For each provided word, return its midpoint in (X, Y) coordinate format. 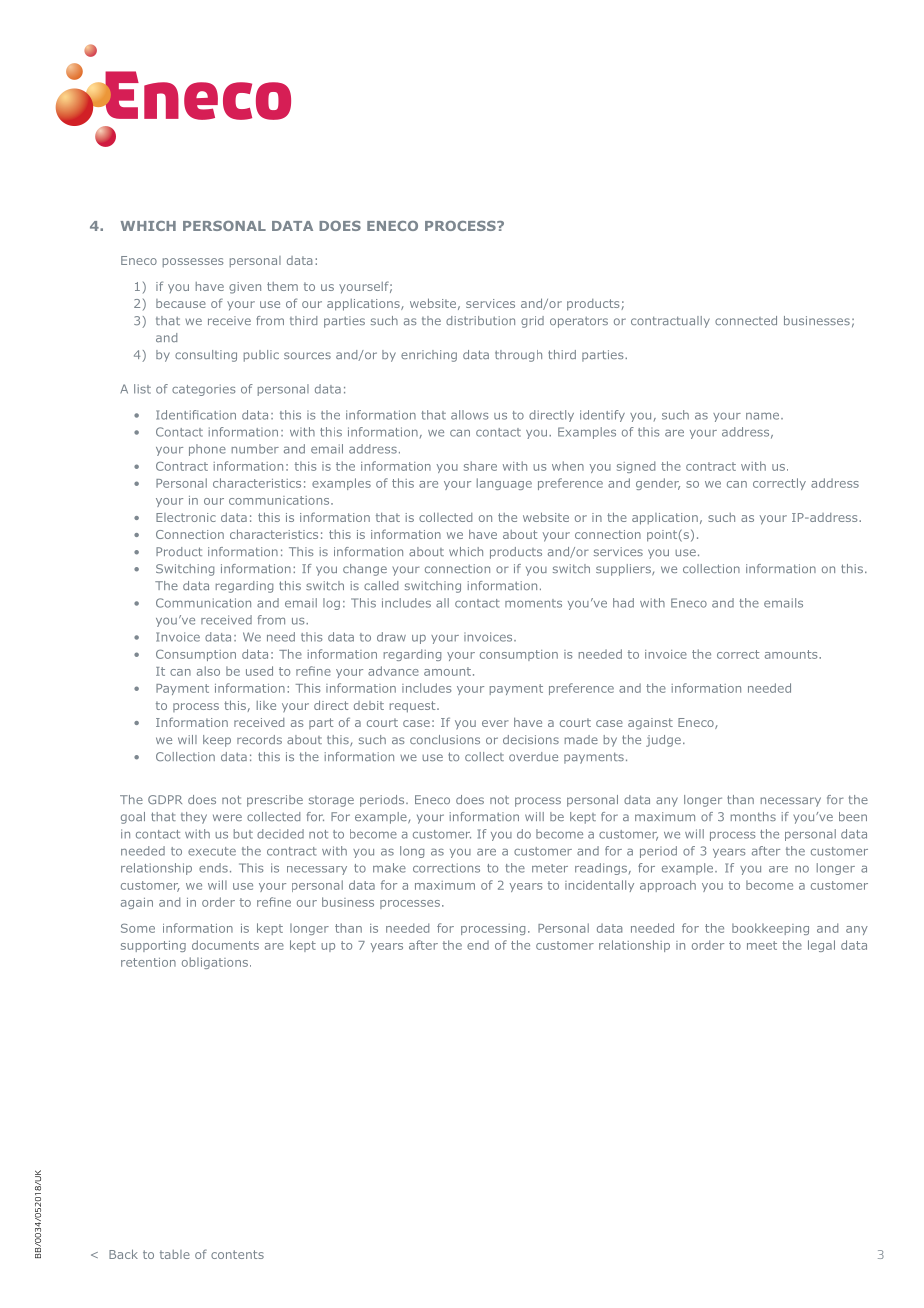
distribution (480, 320)
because (181, 303)
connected (746, 320)
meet (762, 945)
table (175, 1254)
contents (237, 1254)
